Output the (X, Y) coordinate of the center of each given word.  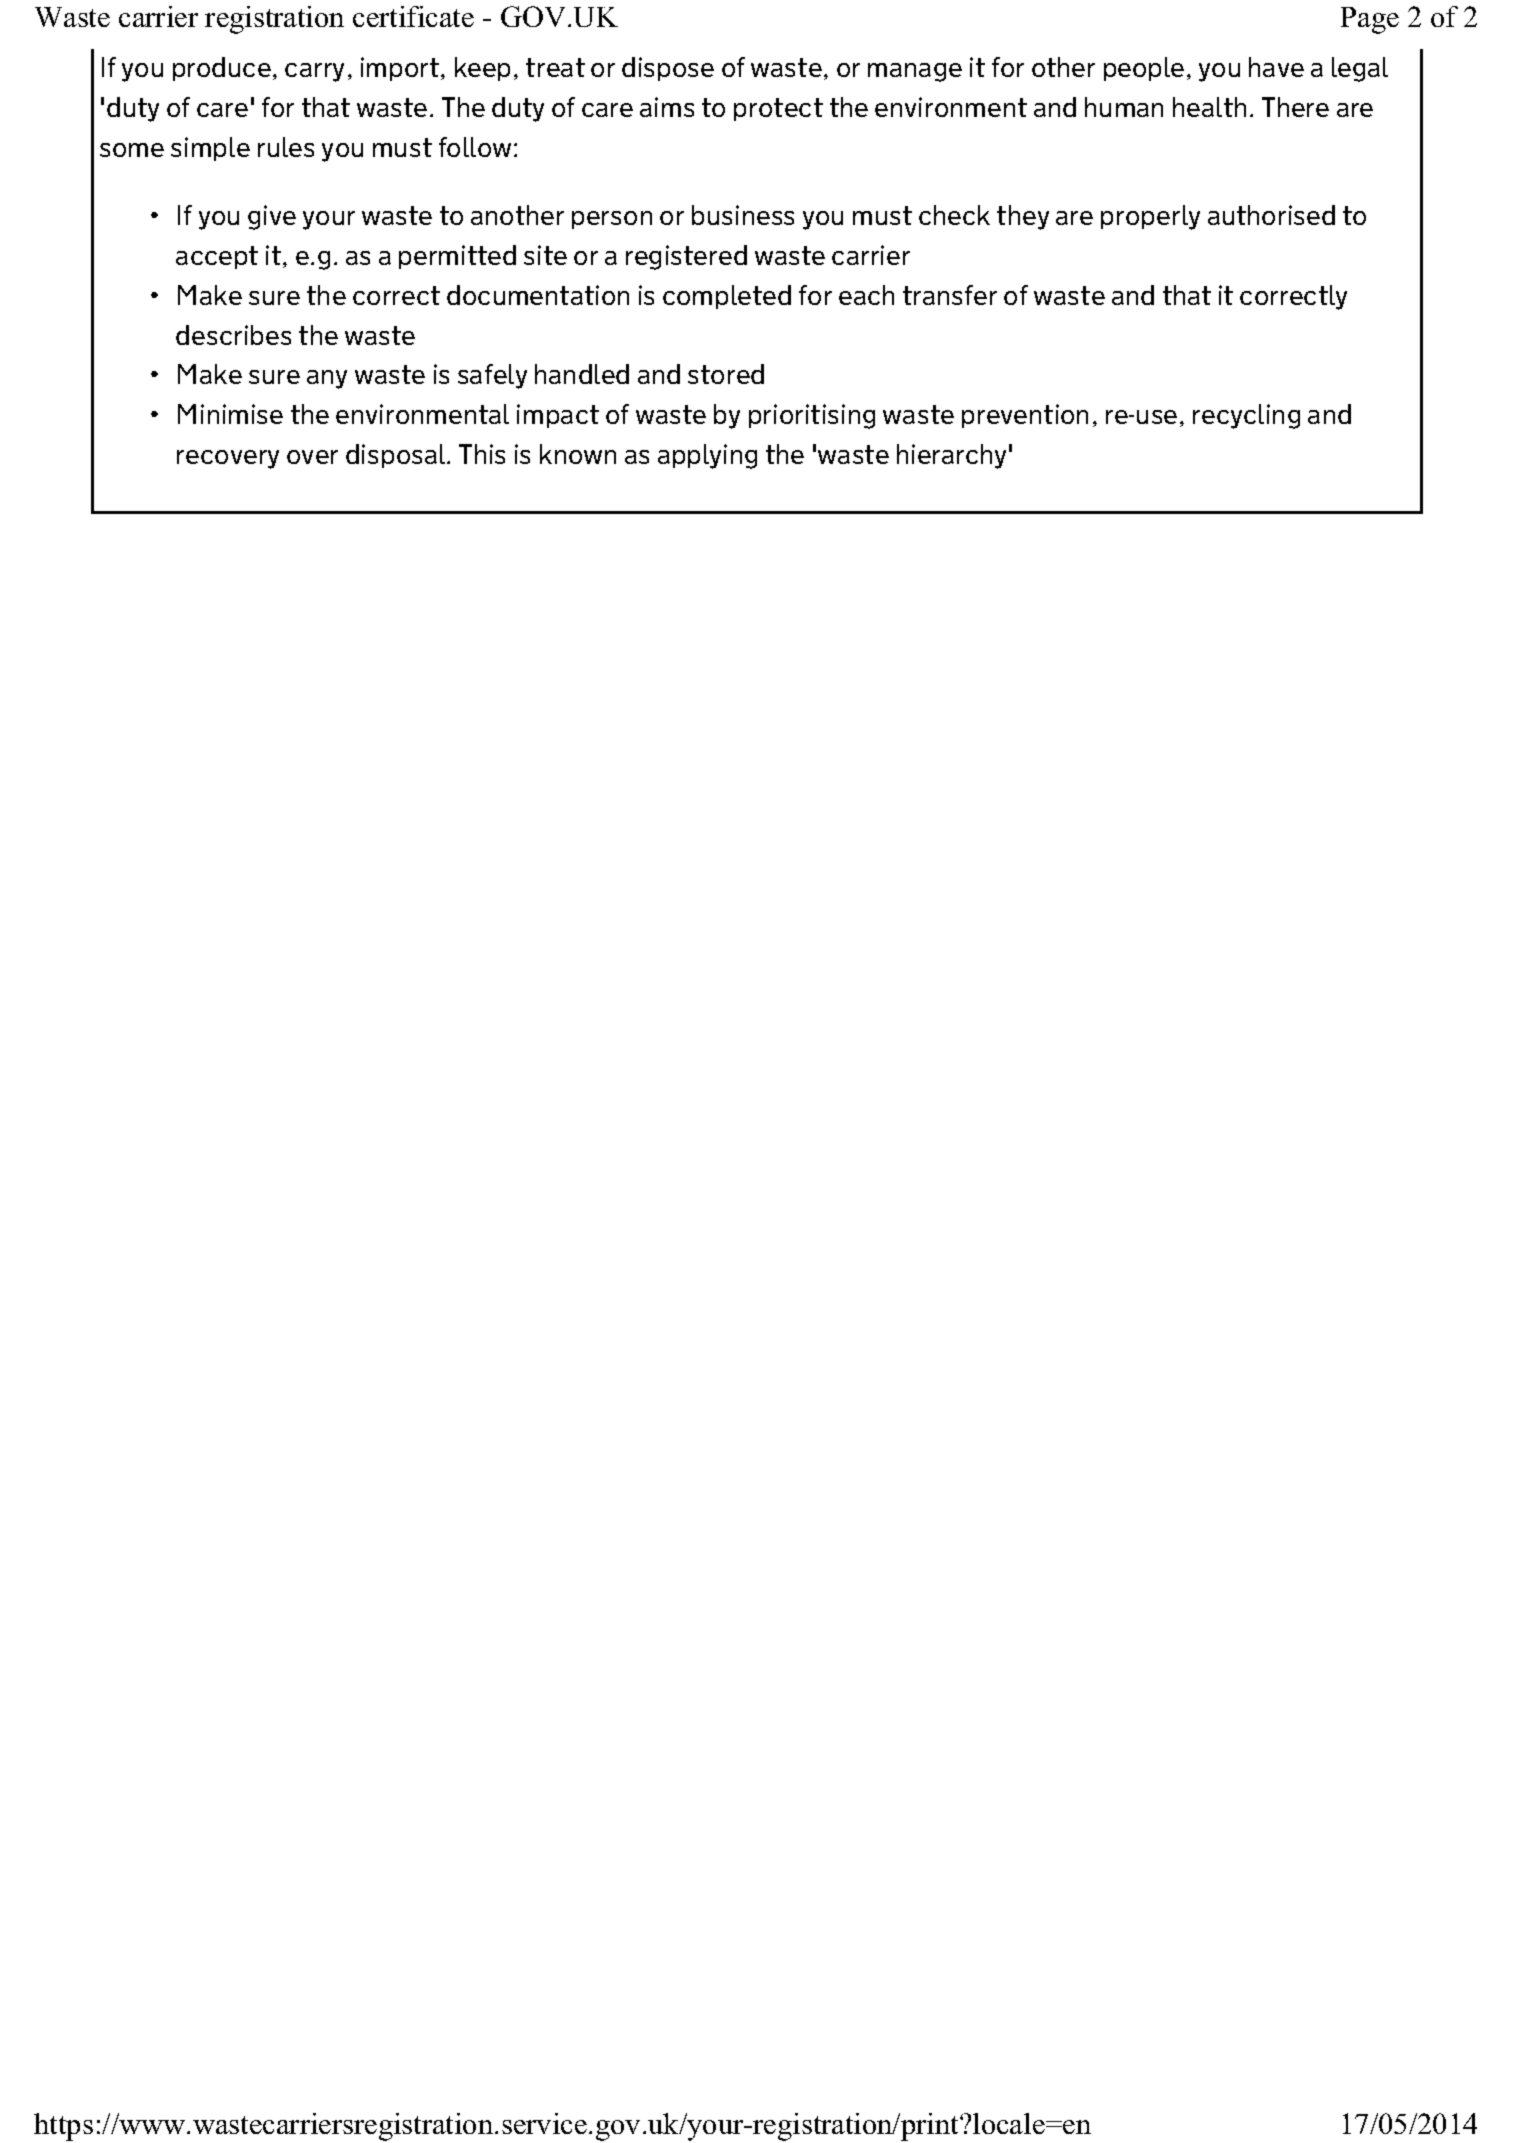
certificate (413, 16)
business (743, 215)
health (1209, 107)
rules (286, 147)
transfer (950, 295)
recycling (1246, 416)
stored (726, 374)
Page (1370, 20)
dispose (668, 69)
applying (707, 456)
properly (1150, 217)
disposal (397, 456)
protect (778, 109)
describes (233, 335)
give (272, 217)
